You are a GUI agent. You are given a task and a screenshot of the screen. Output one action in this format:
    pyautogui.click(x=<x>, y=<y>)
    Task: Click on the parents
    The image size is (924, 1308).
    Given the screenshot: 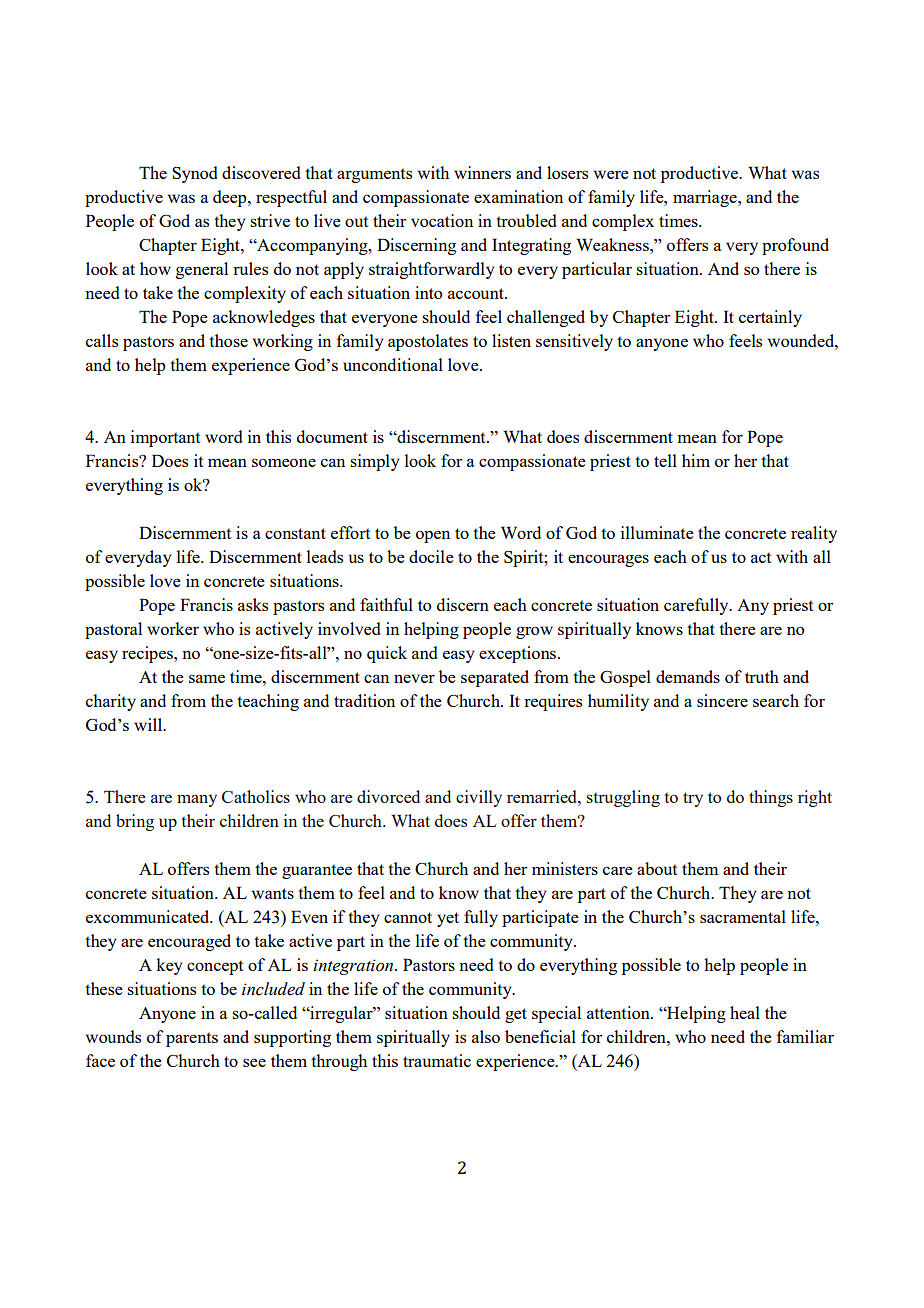 What is the action you would take?
    pyautogui.click(x=192, y=1039)
